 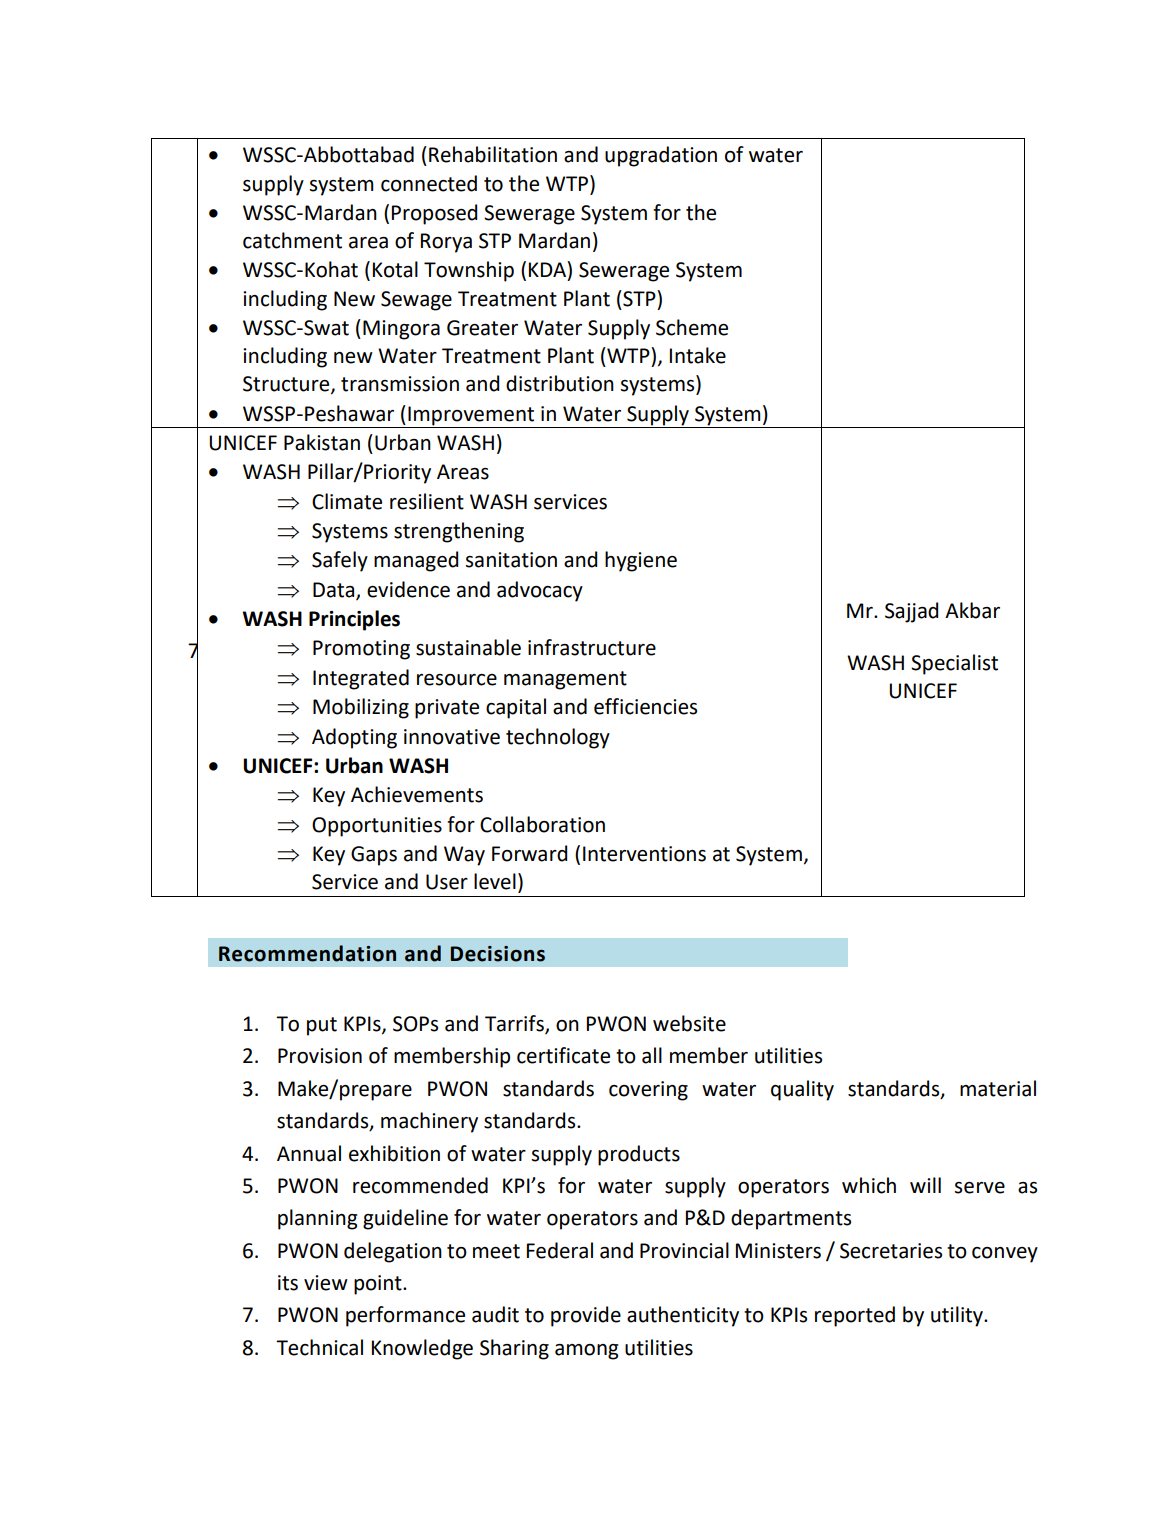 I want to click on Pakistan, so click(x=322, y=442).
